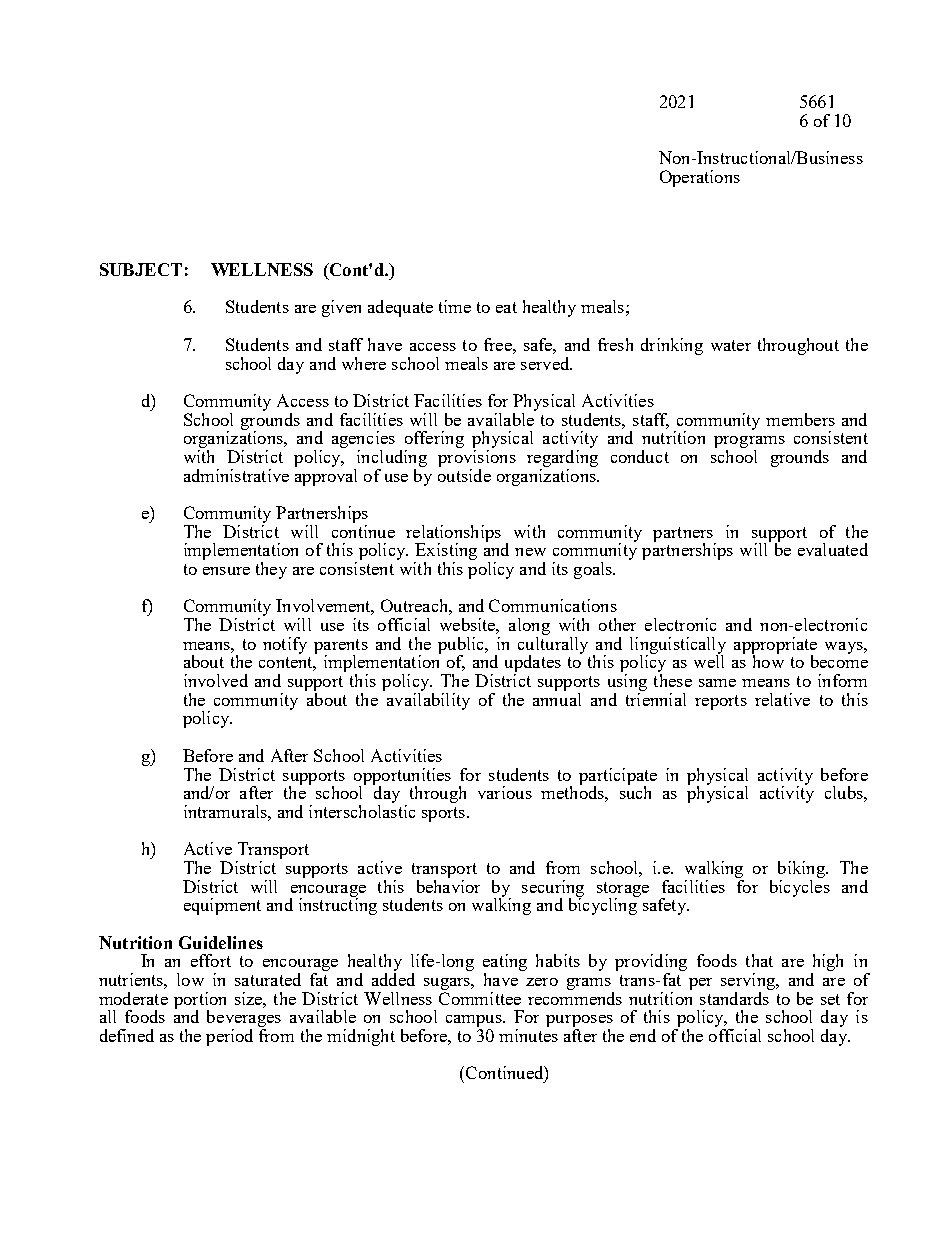 This document has width=952, height=1233. What do you see at coordinates (505, 792) in the document?
I see `various` at bounding box center [505, 792].
